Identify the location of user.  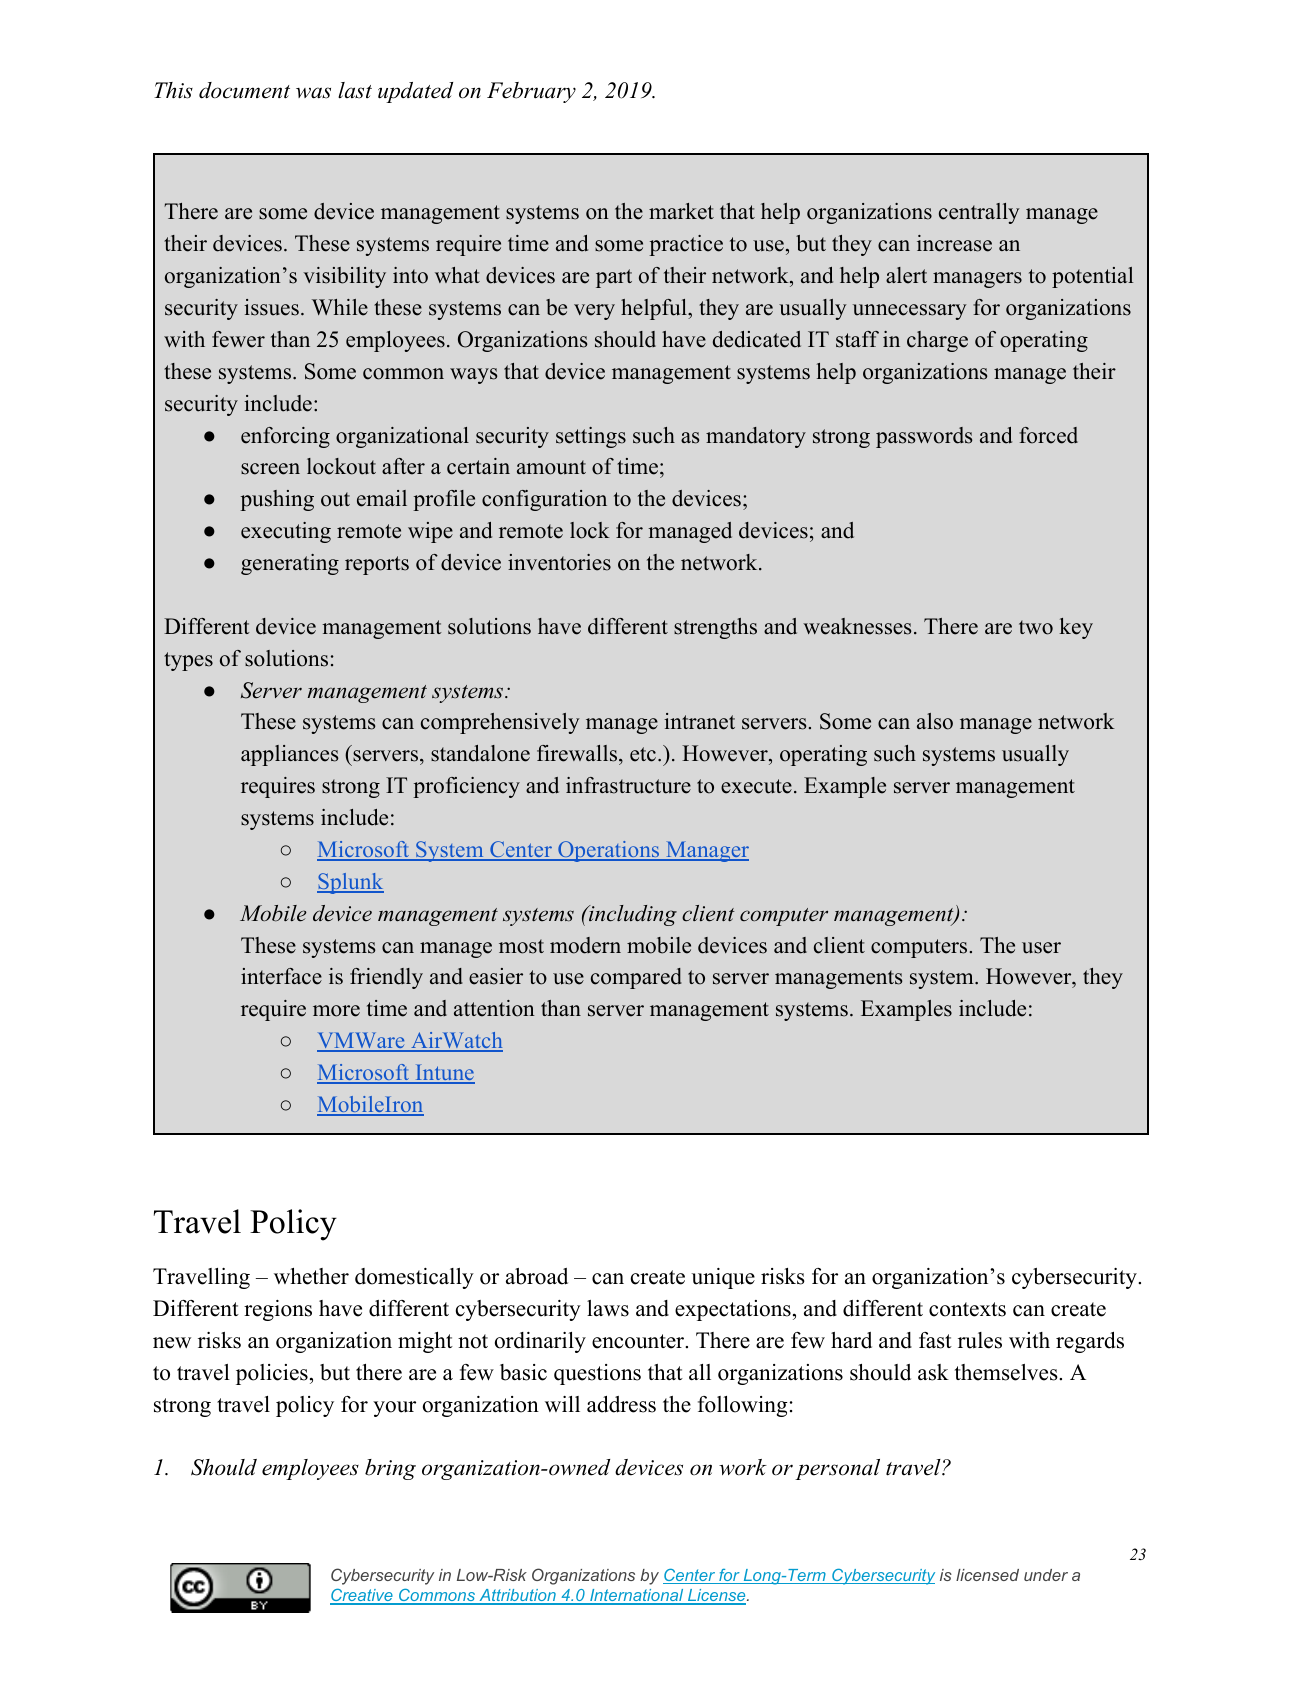
(1041, 948).
